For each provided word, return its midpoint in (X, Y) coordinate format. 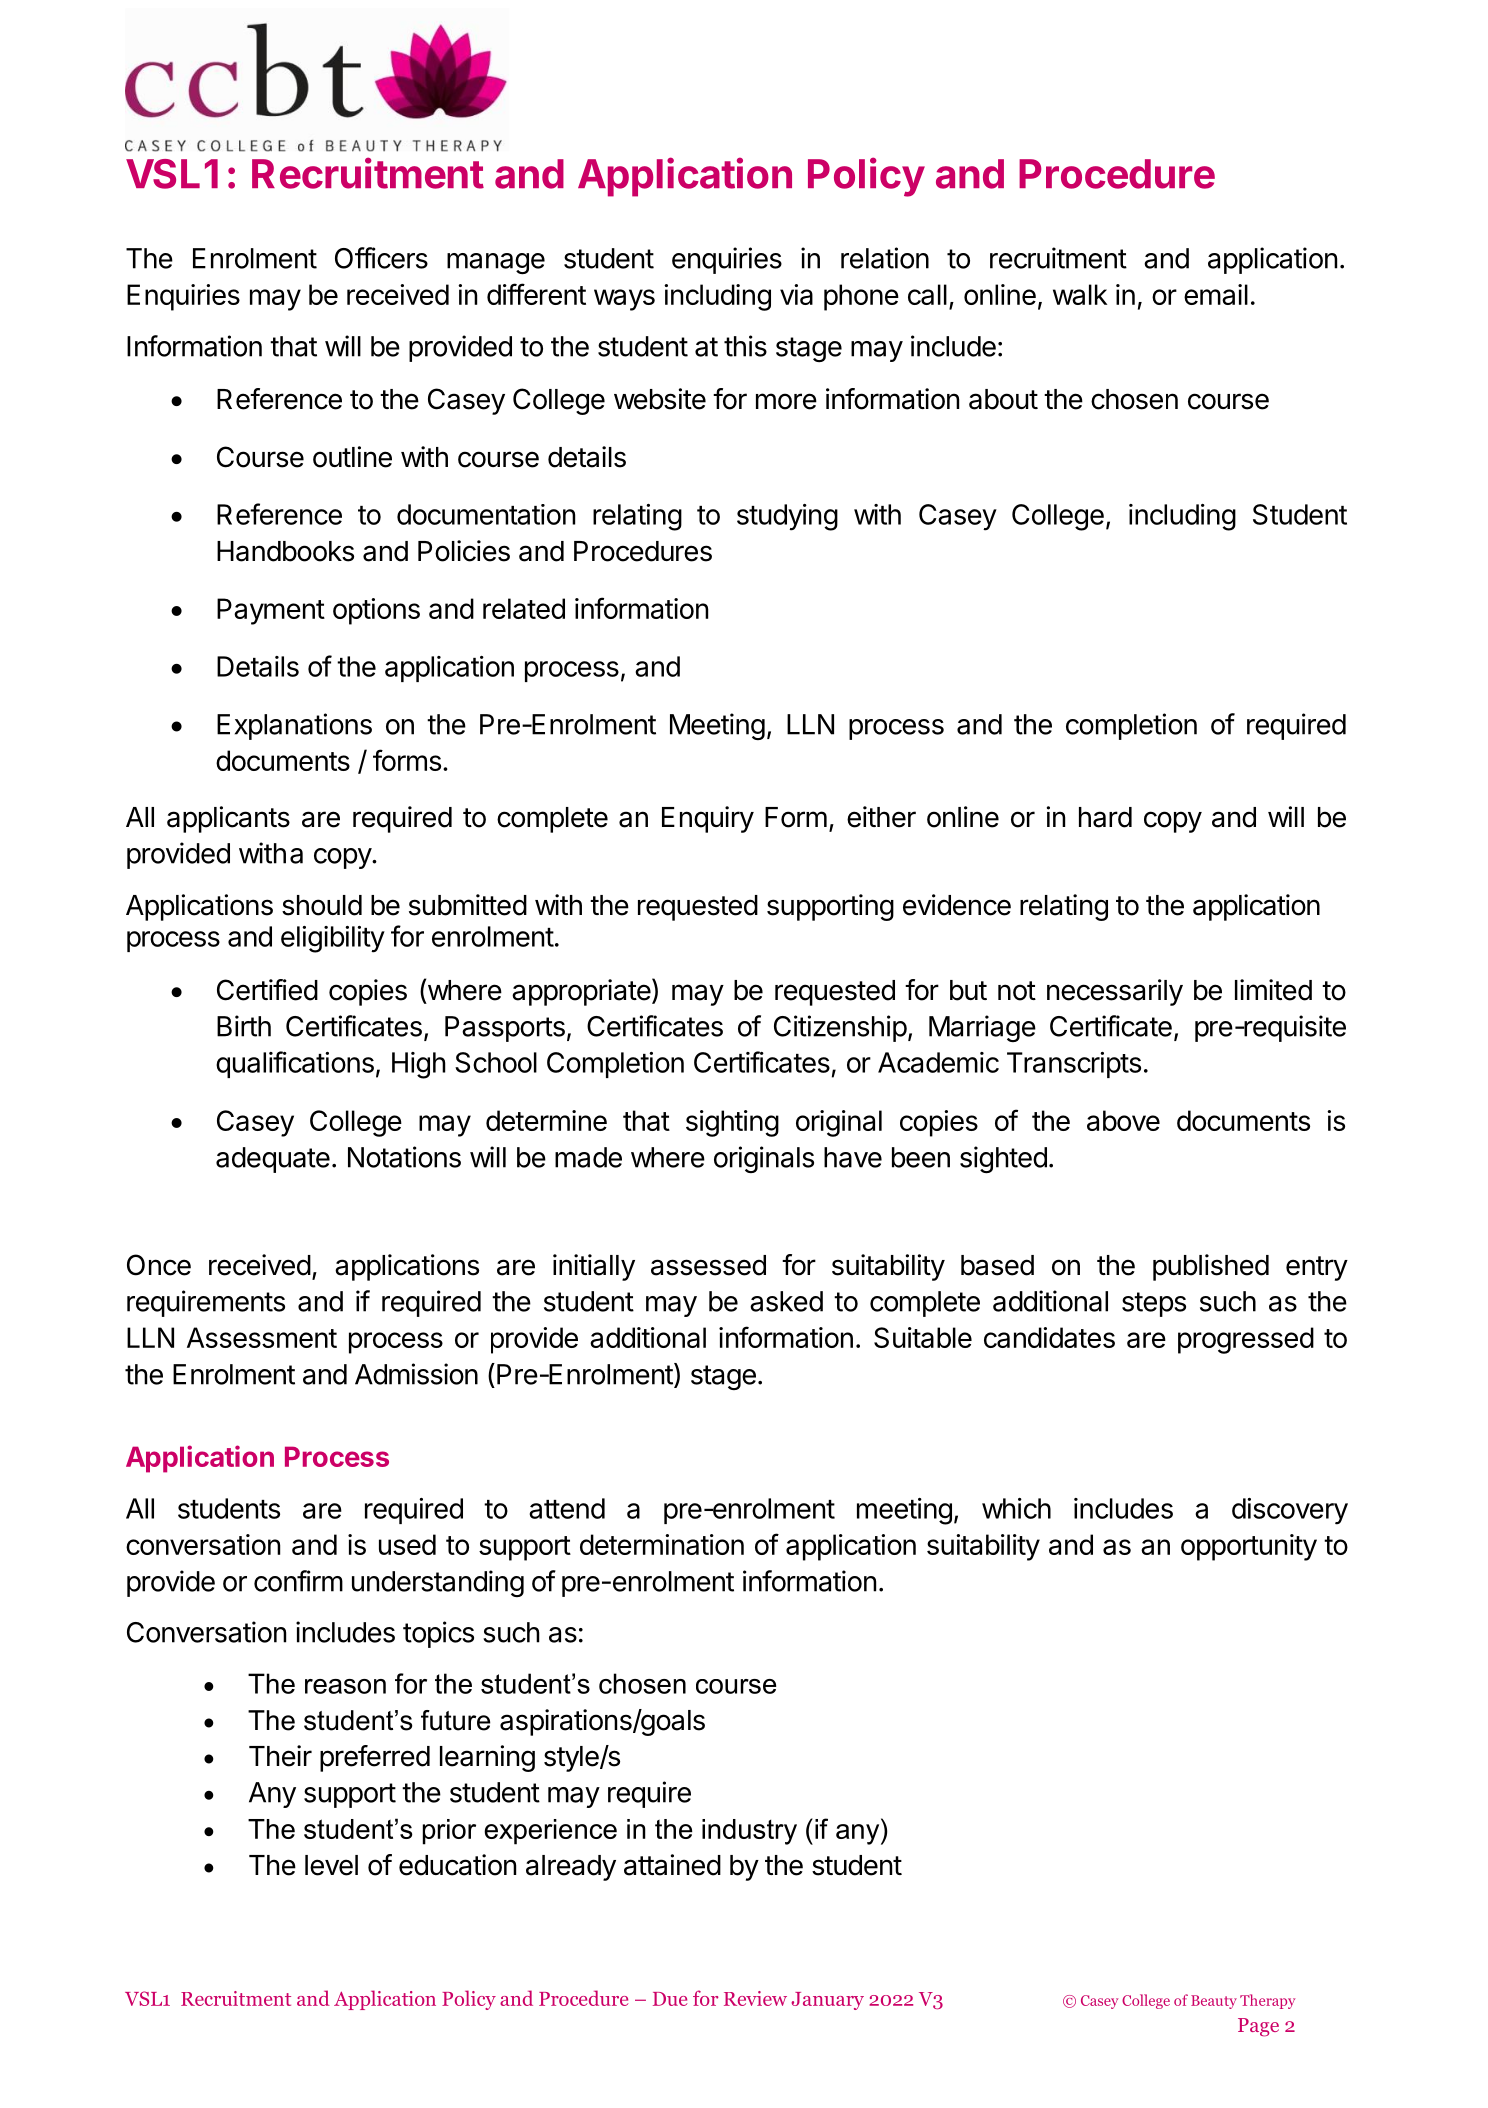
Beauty (1214, 2002)
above (1123, 1120)
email (1216, 294)
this (745, 346)
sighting (732, 1123)
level (331, 1865)
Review (755, 1998)
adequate (273, 1160)
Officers (381, 258)
